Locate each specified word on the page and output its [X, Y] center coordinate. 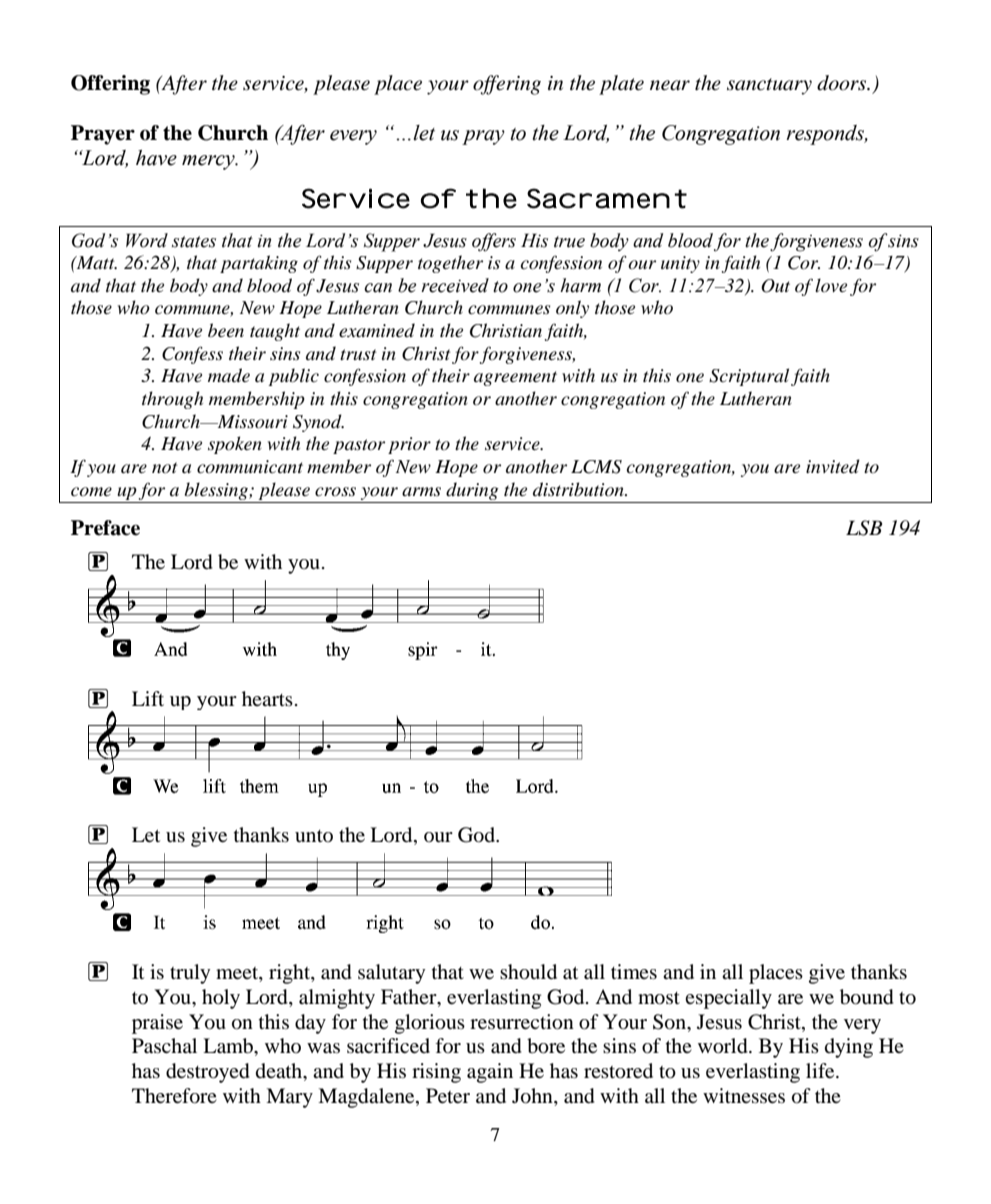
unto [314, 836]
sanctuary [769, 86]
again [490, 1073]
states [194, 242]
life [821, 1071]
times [634, 971]
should [528, 972]
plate [621, 85]
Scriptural [749, 377]
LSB [864, 528]
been [226, 330]
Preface [105, 528]
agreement [515, 378]
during [472, 491]
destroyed [208, 1073]
